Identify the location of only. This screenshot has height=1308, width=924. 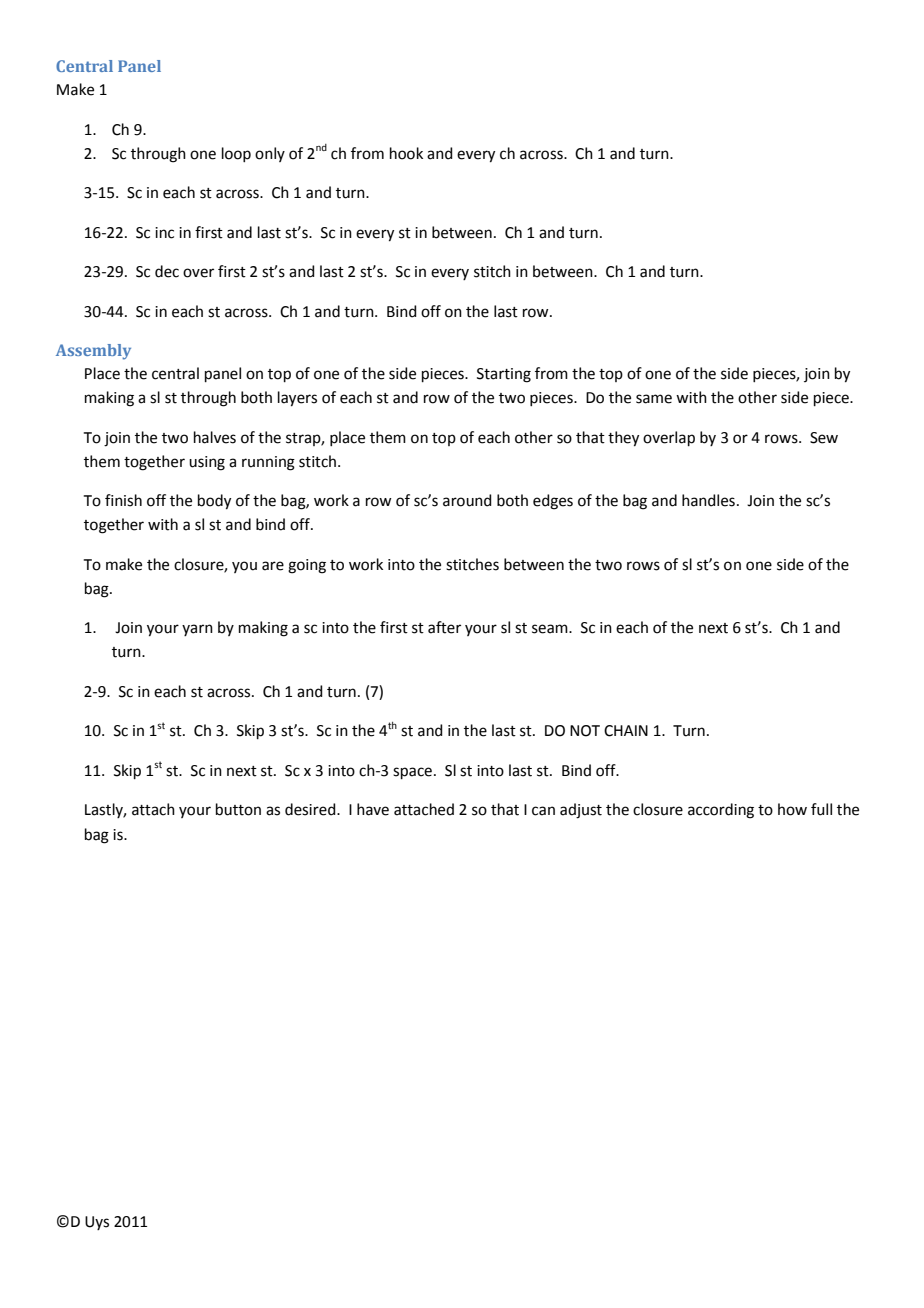
(270, 154).
